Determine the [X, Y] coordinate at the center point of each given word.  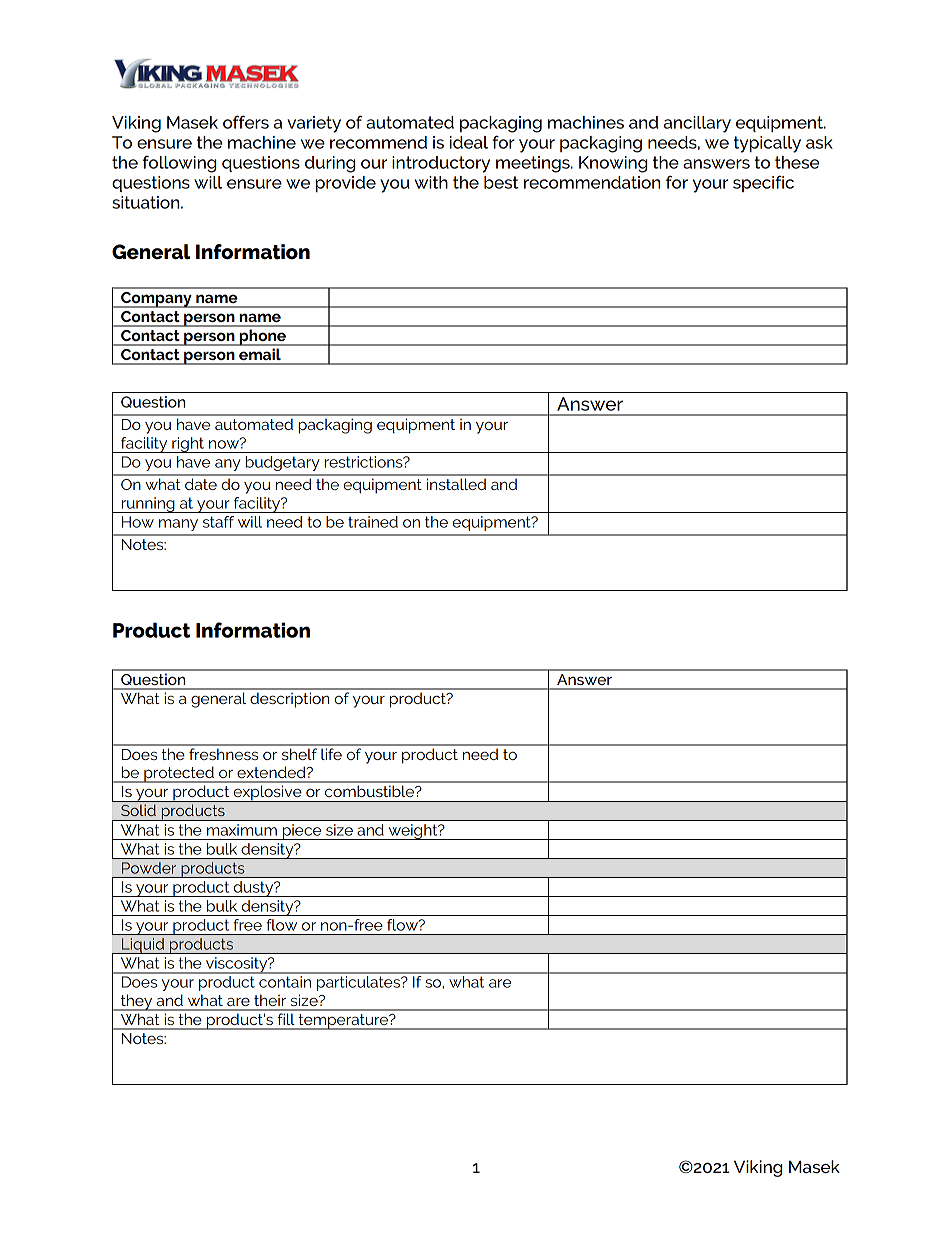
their [270, 1000]
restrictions [365, 462]
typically [767, 144]
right [188, 445]
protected [179, 774]
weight [413, 832]
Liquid [143, 946]
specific [763, 183]
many [178, 525]
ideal [469, 142]
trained [373, 522]
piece [302, 832]
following [179, 164]
